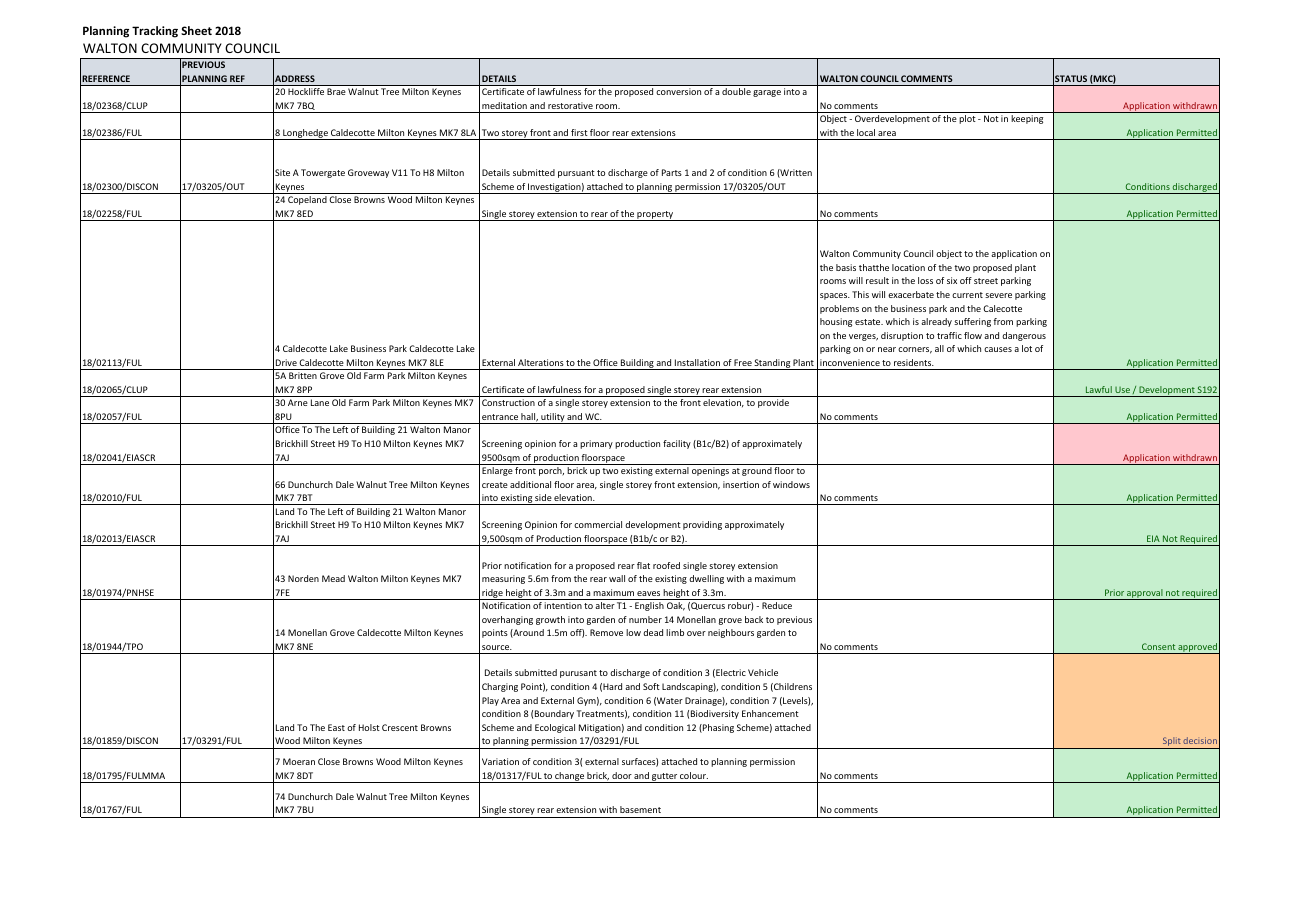 The image size is (1308, 924). I want to click on approval, so click(1145, 594).
